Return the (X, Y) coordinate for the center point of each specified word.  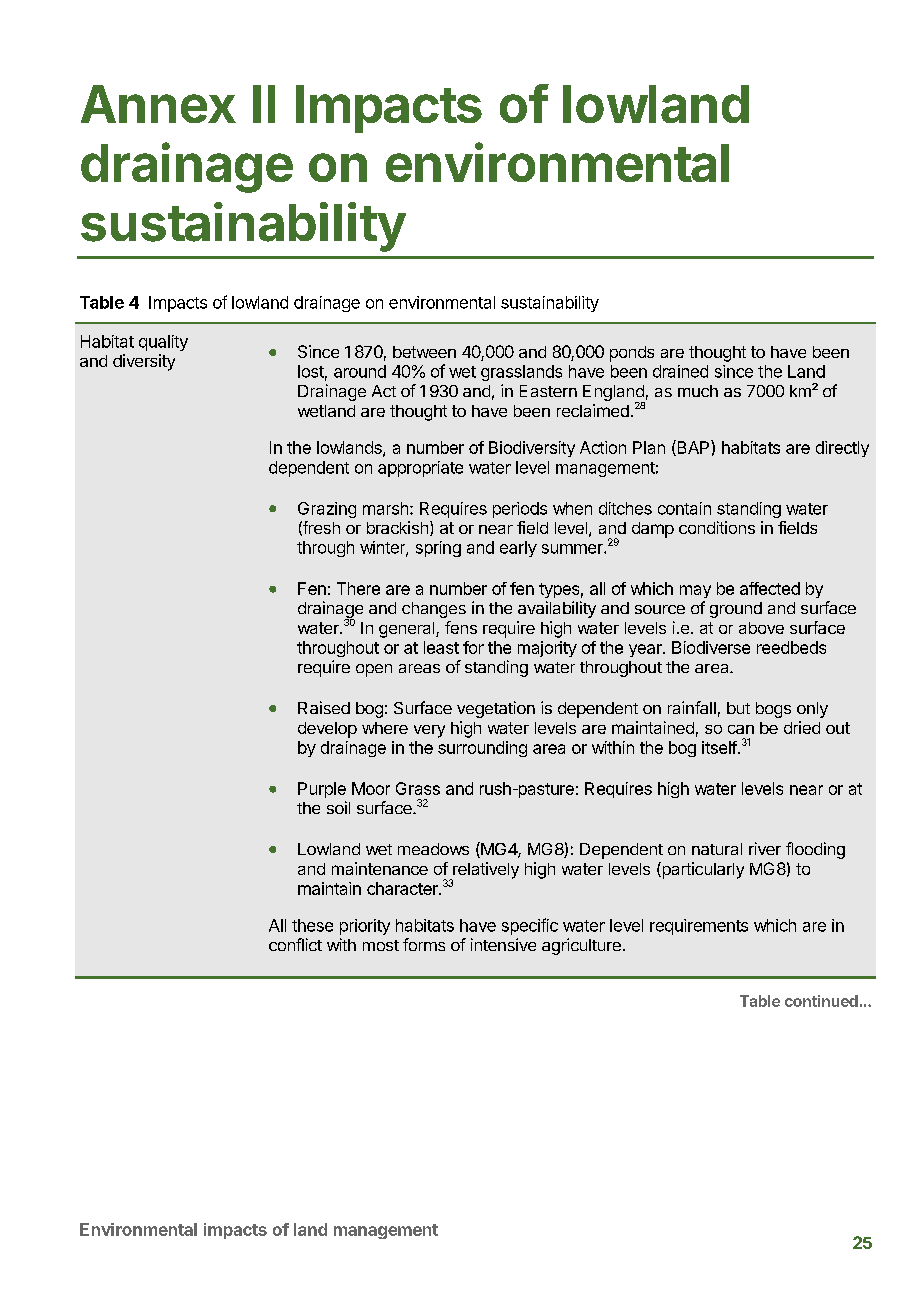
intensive (503, 944)
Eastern (548, 391)
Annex (158, 104)
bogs (773, 710)
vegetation (496, 709)
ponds (632, 354)
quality (163, 343)
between (424, 352)
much (698, 391)
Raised (324, 707)
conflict (295, 944)
